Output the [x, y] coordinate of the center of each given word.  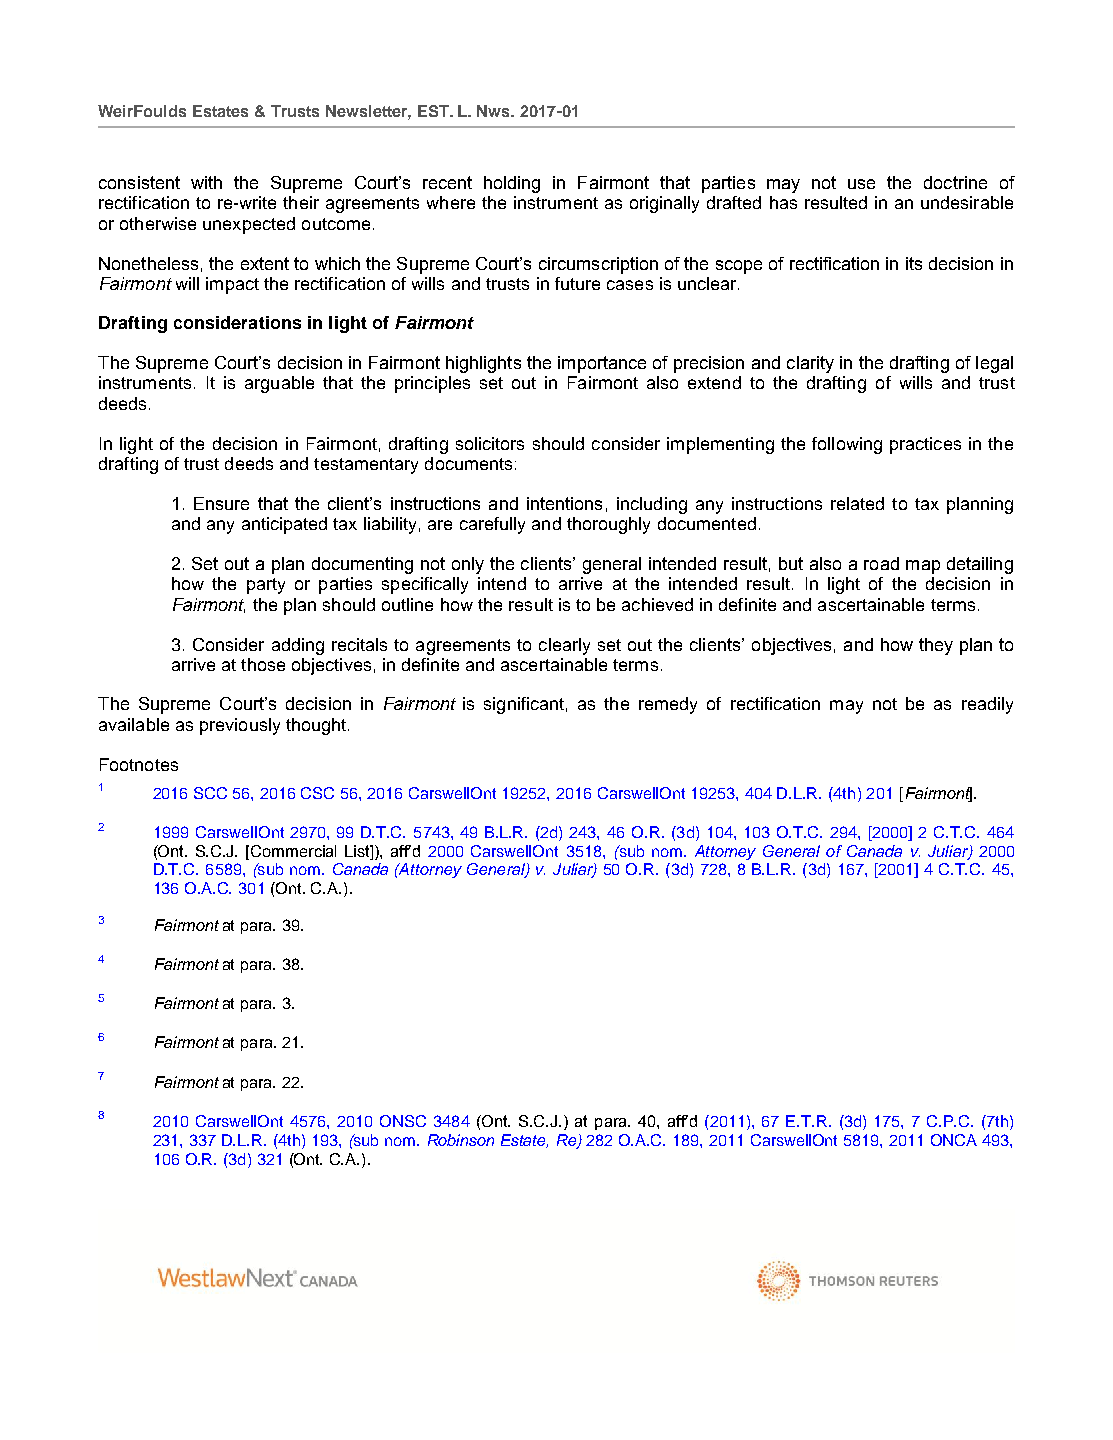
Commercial [293, 851]
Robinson [461, 1140]
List [358, 851]
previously [240, 726]
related [857, 503]
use [861, 184]
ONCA [954, 1140]
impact [232, 285]
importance [602, 364]
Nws [495, 111]
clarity [810, 364]
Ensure [221, 503]
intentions [564, 503]
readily [987, 705]
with [206, 182]
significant [524, 705]
